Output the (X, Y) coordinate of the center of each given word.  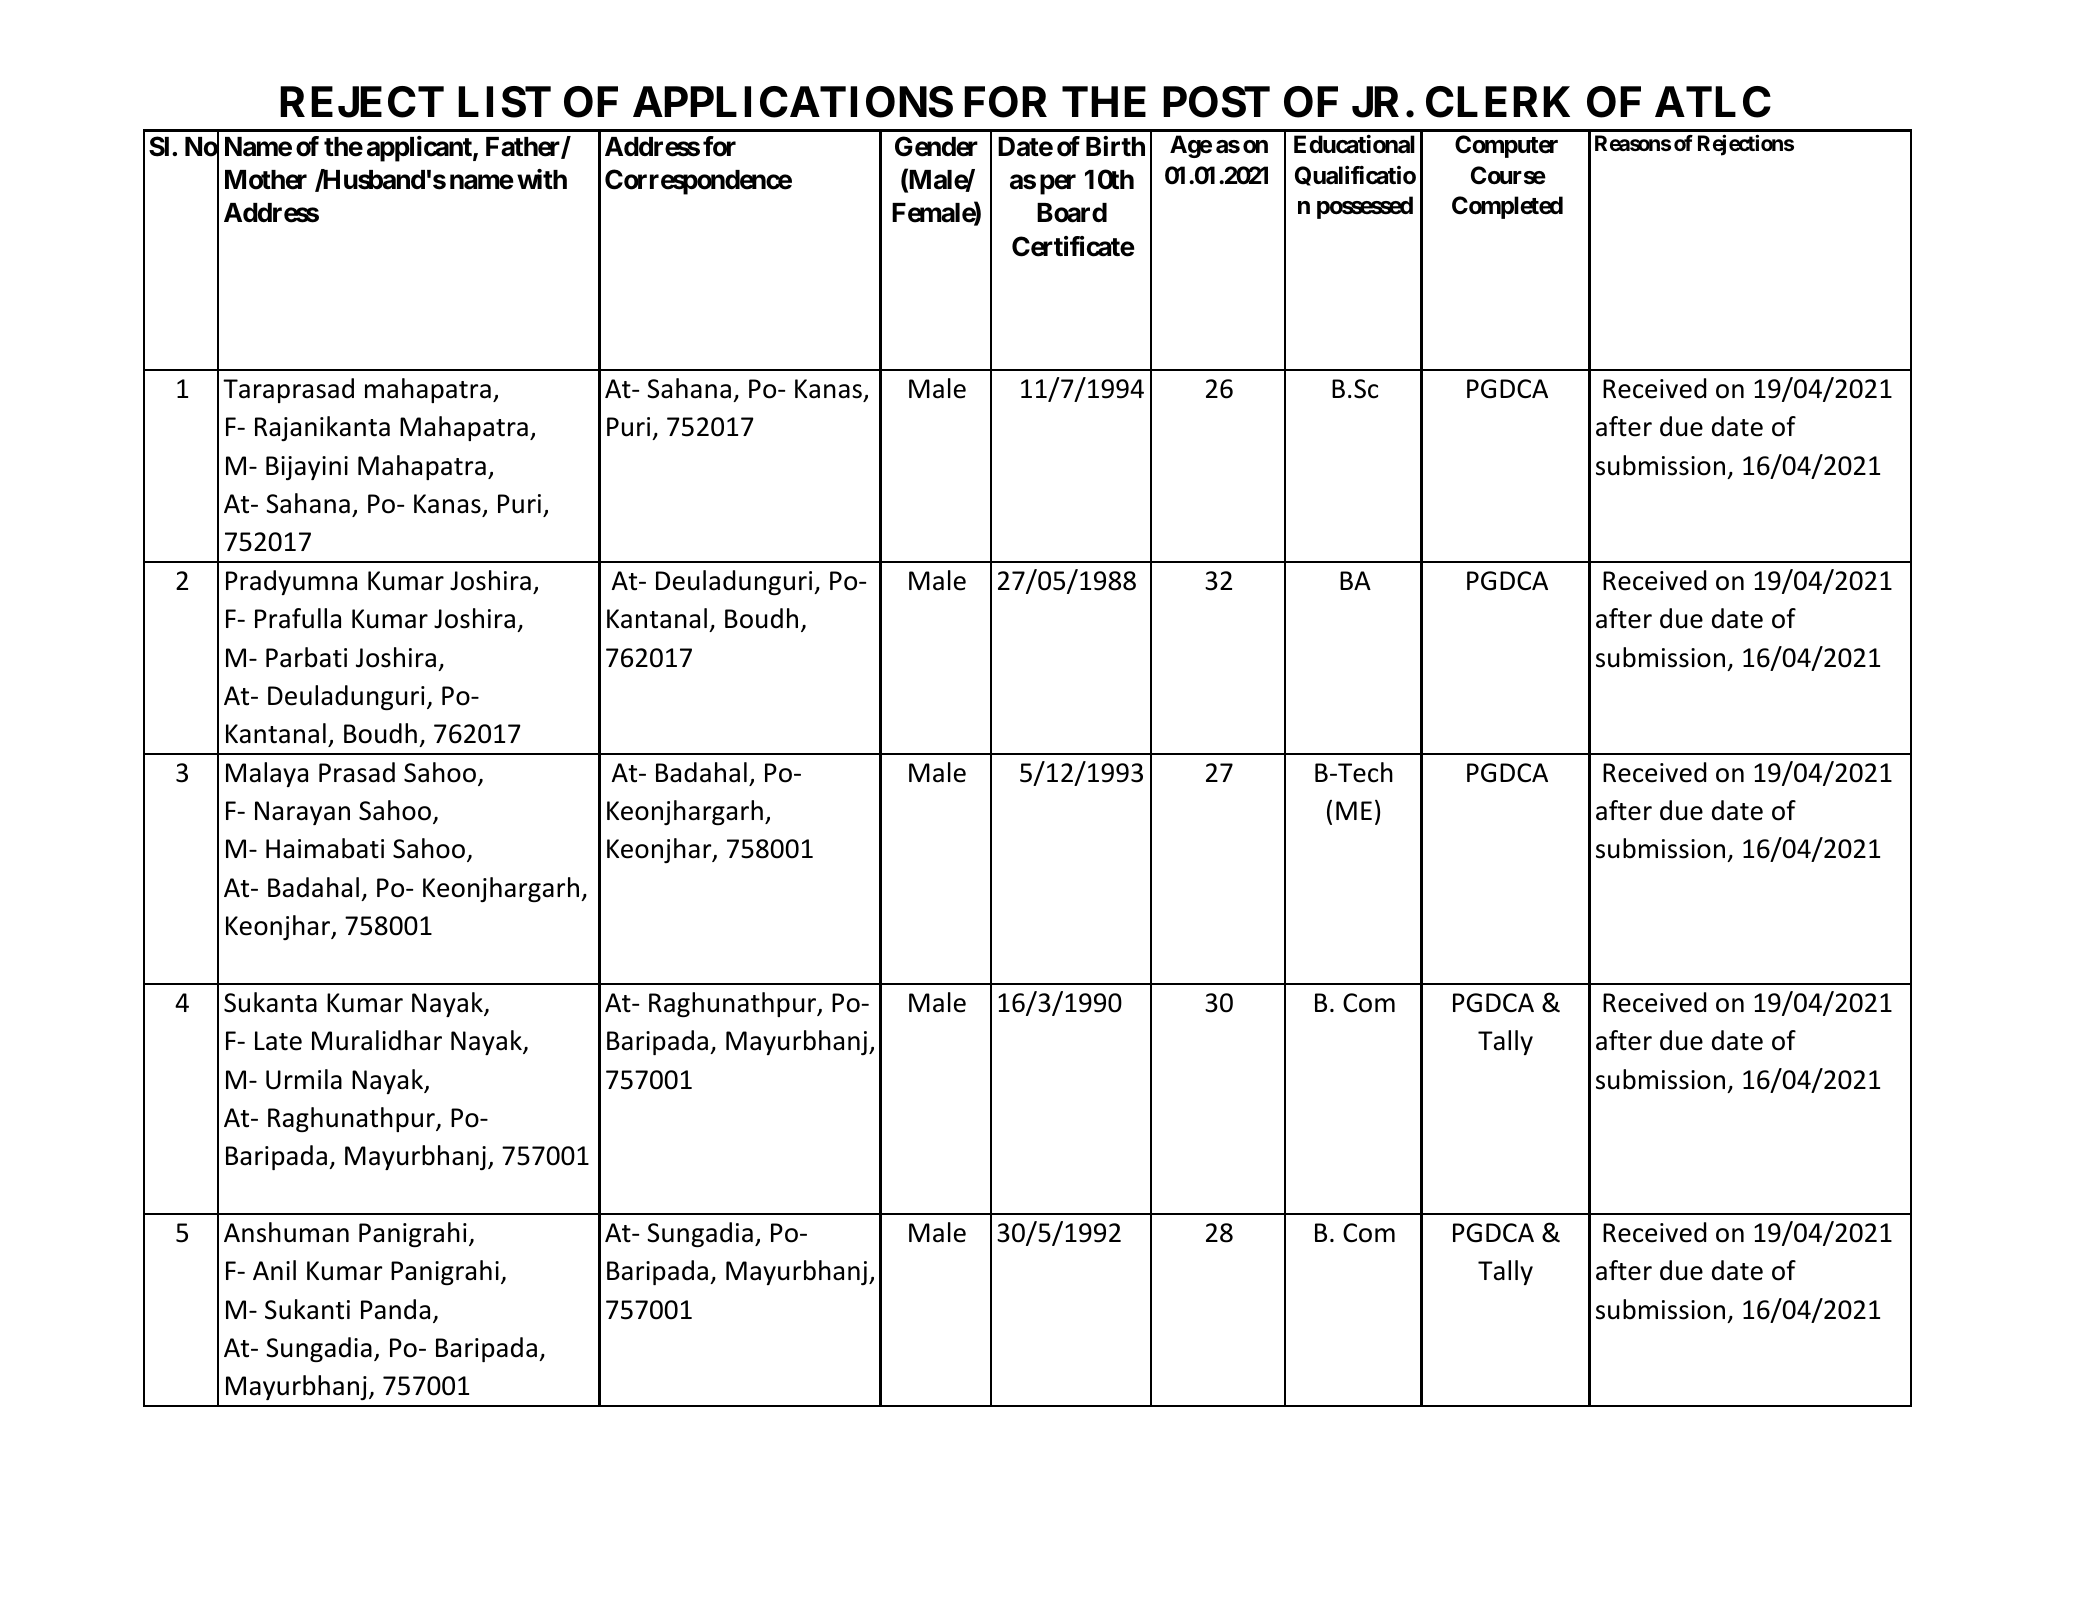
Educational (1354, 144)
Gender (936, 146)
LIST (504, 102)
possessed (1365, 207)
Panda (395, 1309)
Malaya (267, 774)
